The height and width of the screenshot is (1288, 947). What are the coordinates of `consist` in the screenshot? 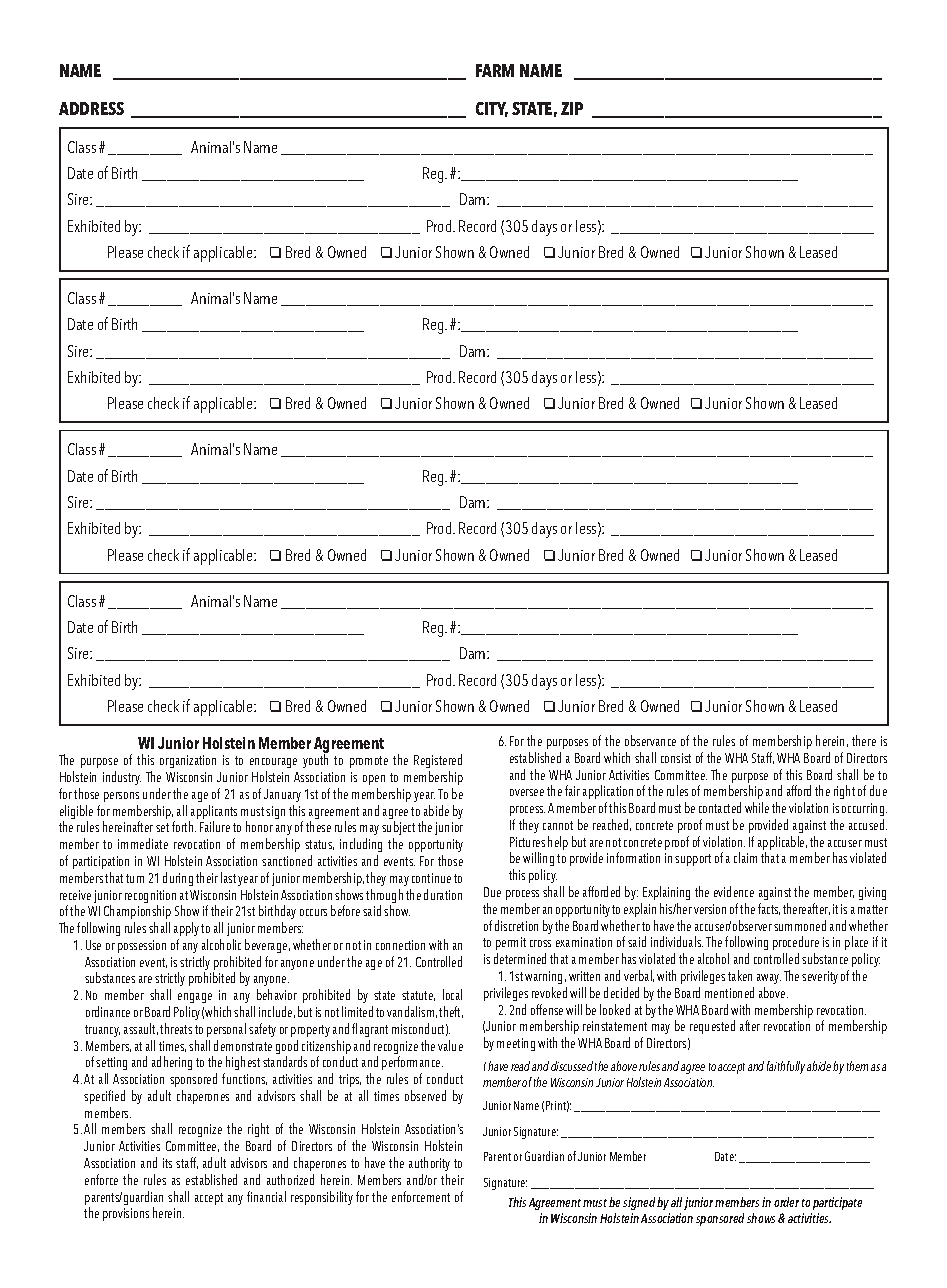 It's located at (676, 758).
